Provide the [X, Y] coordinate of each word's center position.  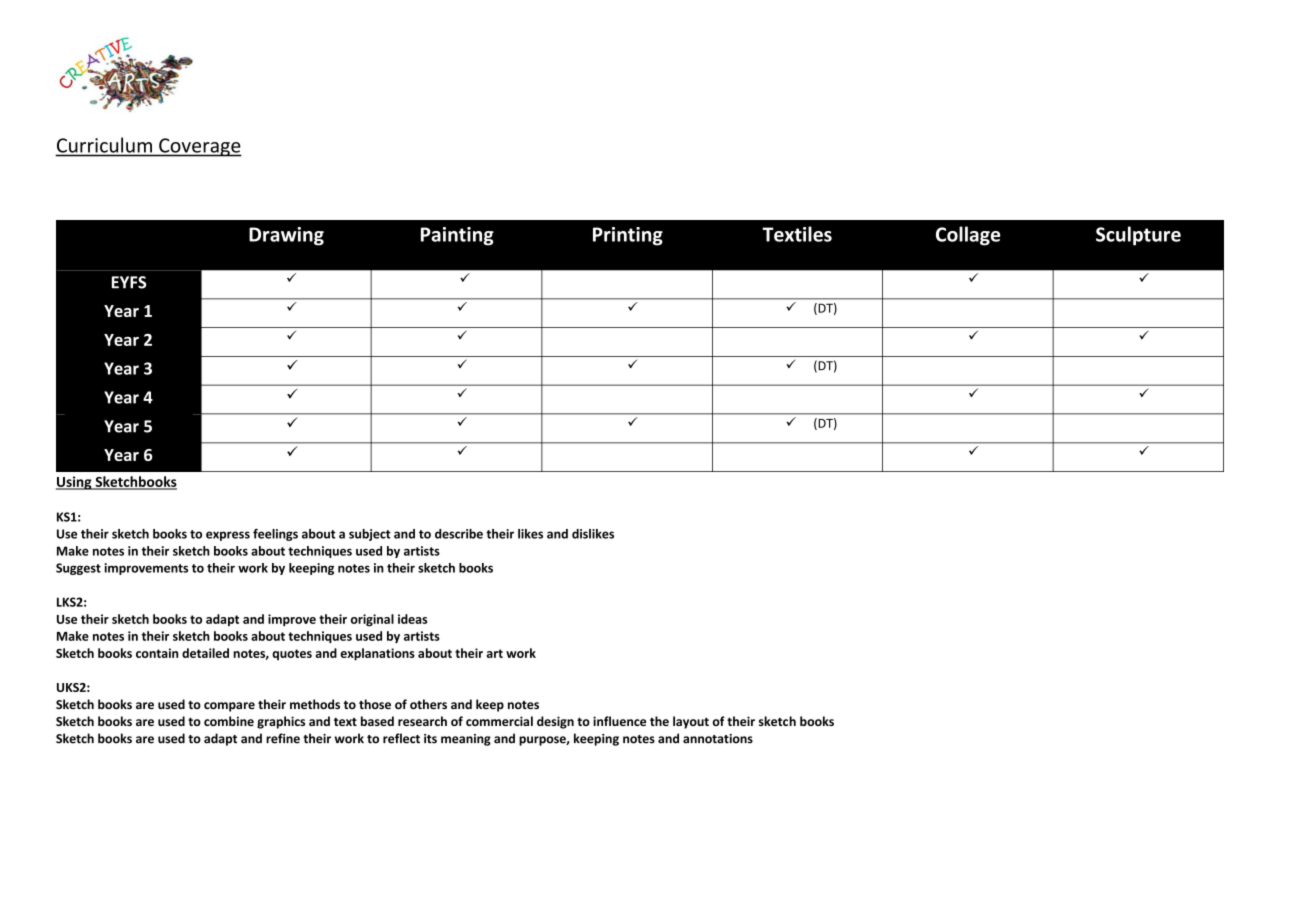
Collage [968, 236]
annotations [718, 739]
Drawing [286, 236]
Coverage [199, 147]
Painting [457, 236]
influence [619, 721]
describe [459, 534]
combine [229, 721]
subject [370, 535]
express [228, 536]
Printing [628, 236]
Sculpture [1138, 236]
